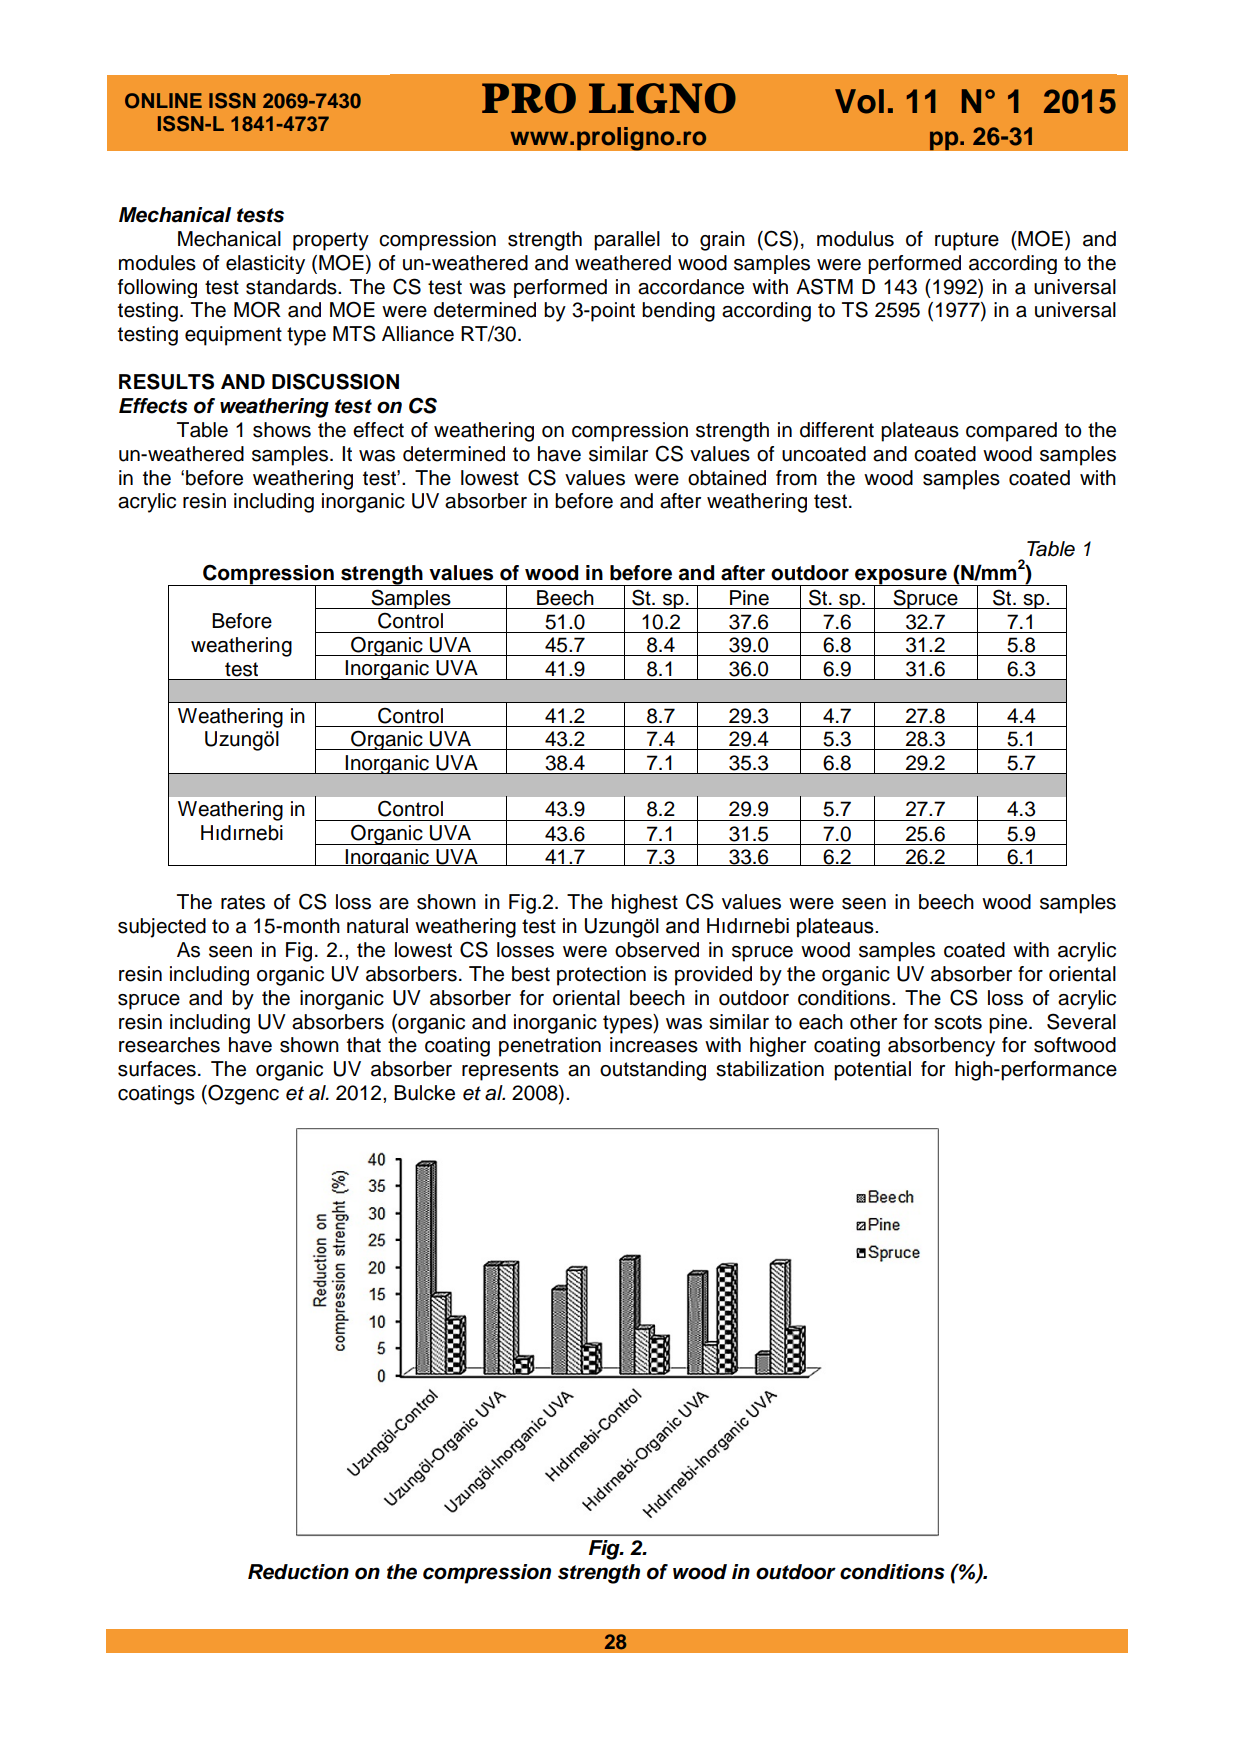 Image resolution: width=1235 pixels, height=1747 pixels. Describe the element at coordinates (627, 241) in the screenshot. I see `parallel` at that location.
